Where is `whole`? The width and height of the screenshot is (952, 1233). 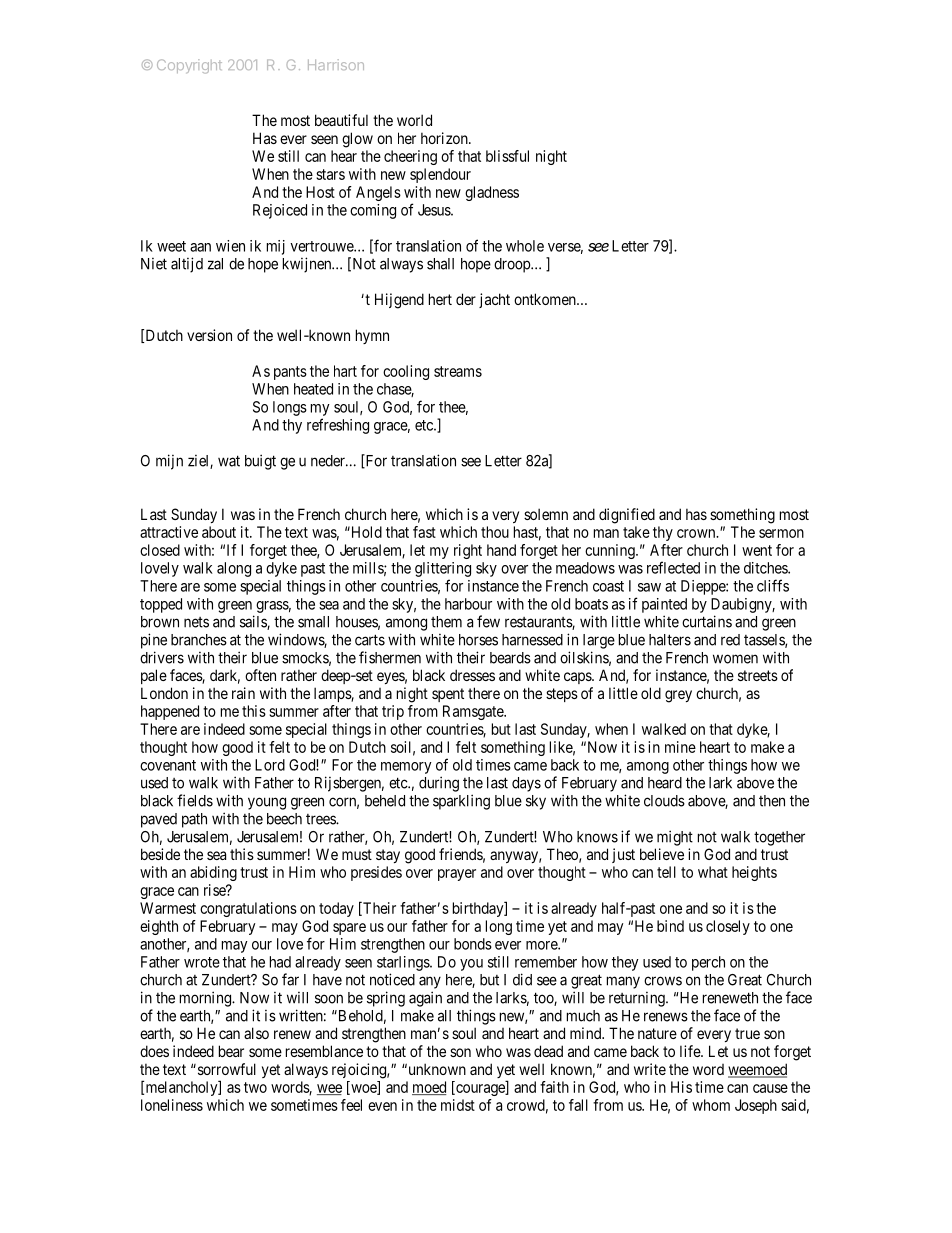 whole is located at coordinates (525, 246).
